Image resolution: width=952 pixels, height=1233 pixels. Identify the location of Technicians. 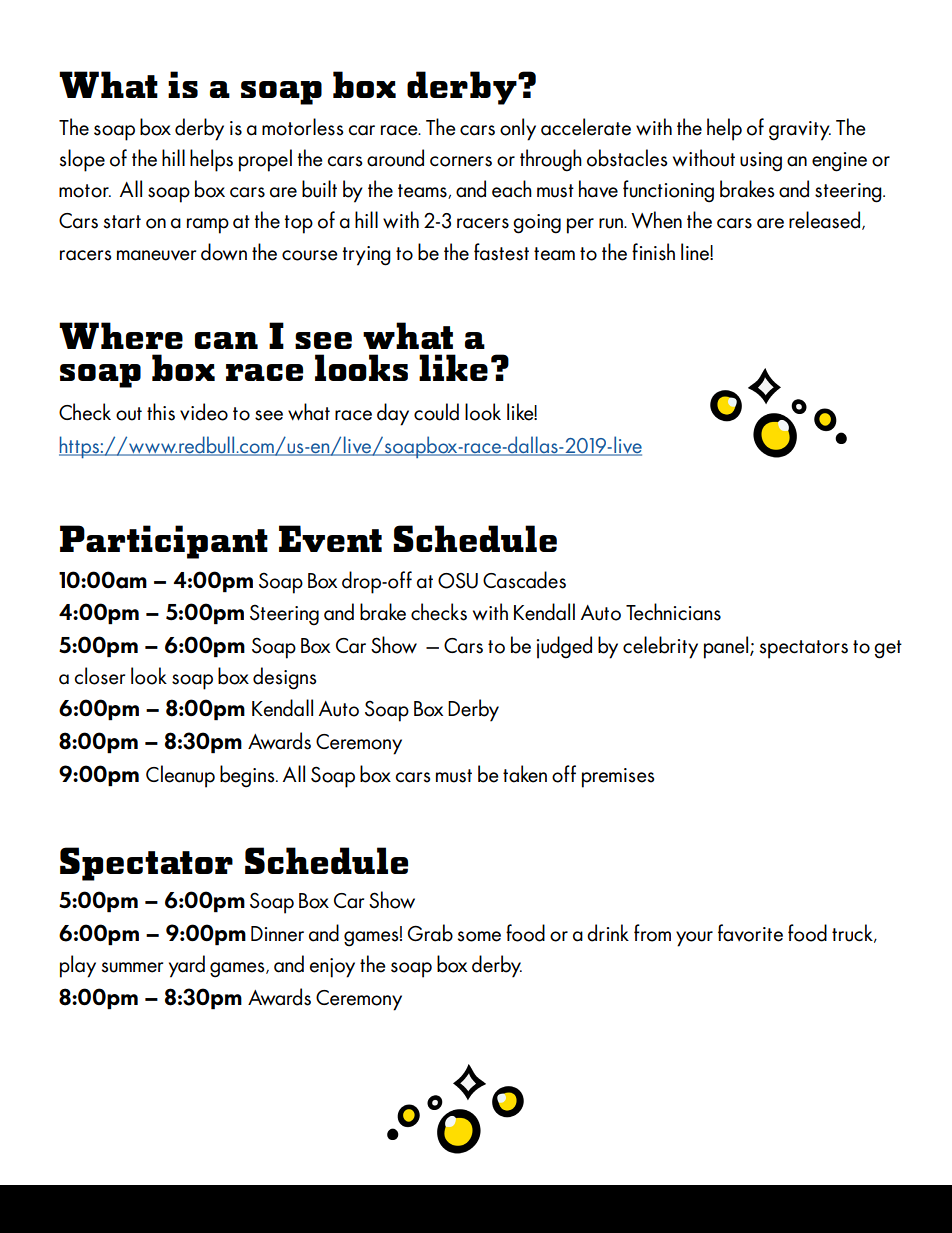
(673, 612).
